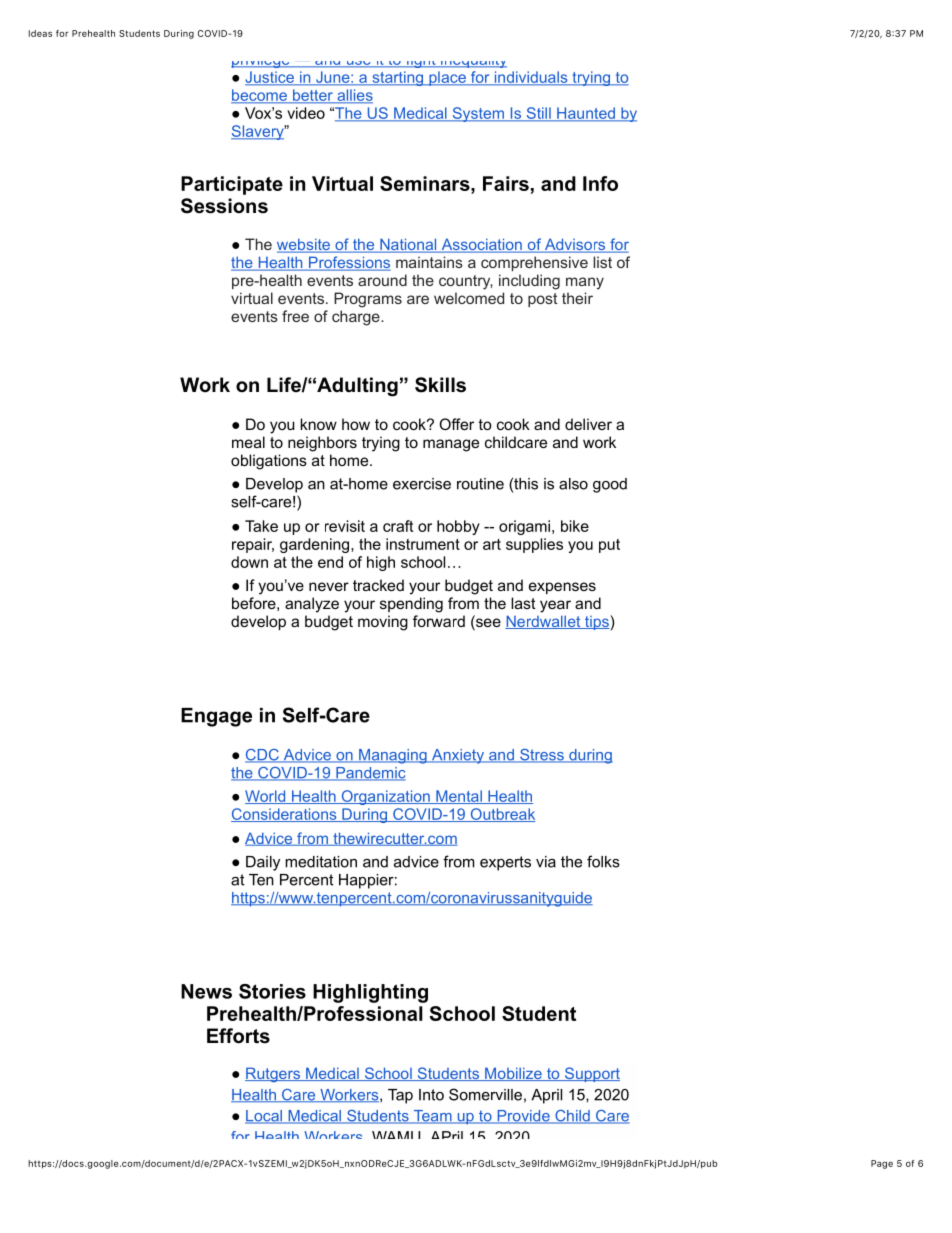 The width and height of the screenshot is (952, 1233). What do you see at coordinates (882, 1164) in the screenshot?
I see `Page` at bounding box center [882, 1164].
